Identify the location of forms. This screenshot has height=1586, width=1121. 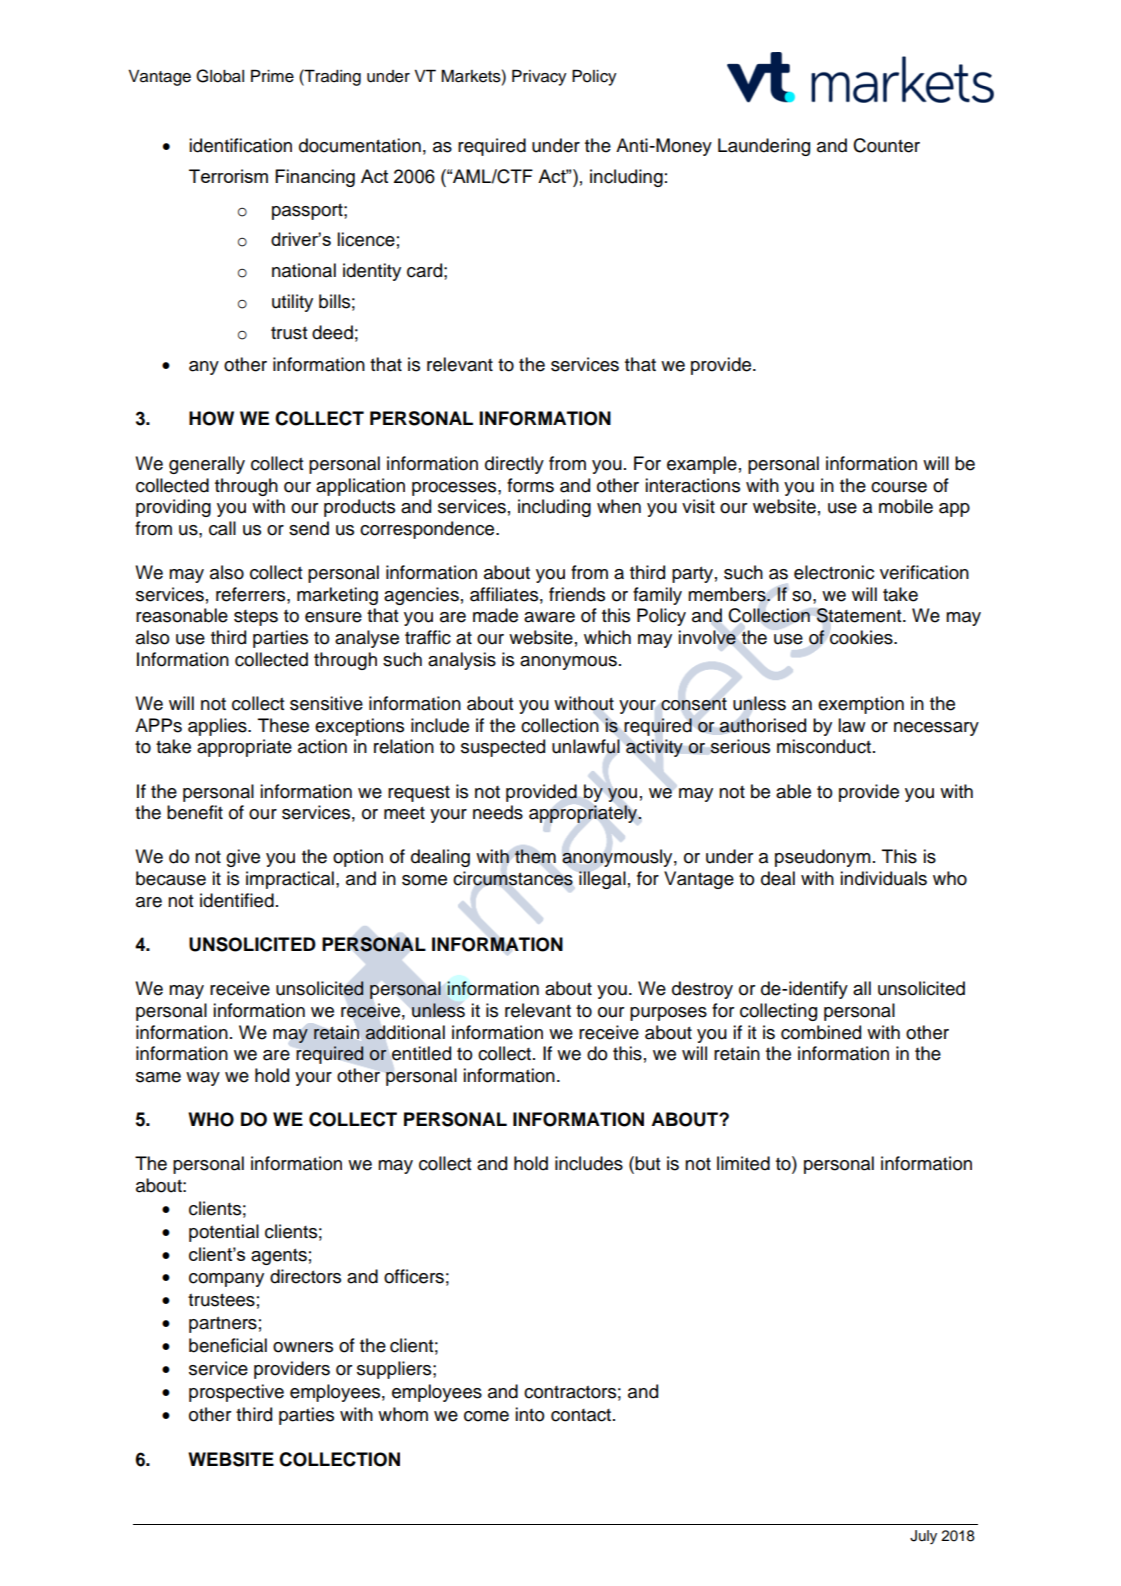
(530, 485).
